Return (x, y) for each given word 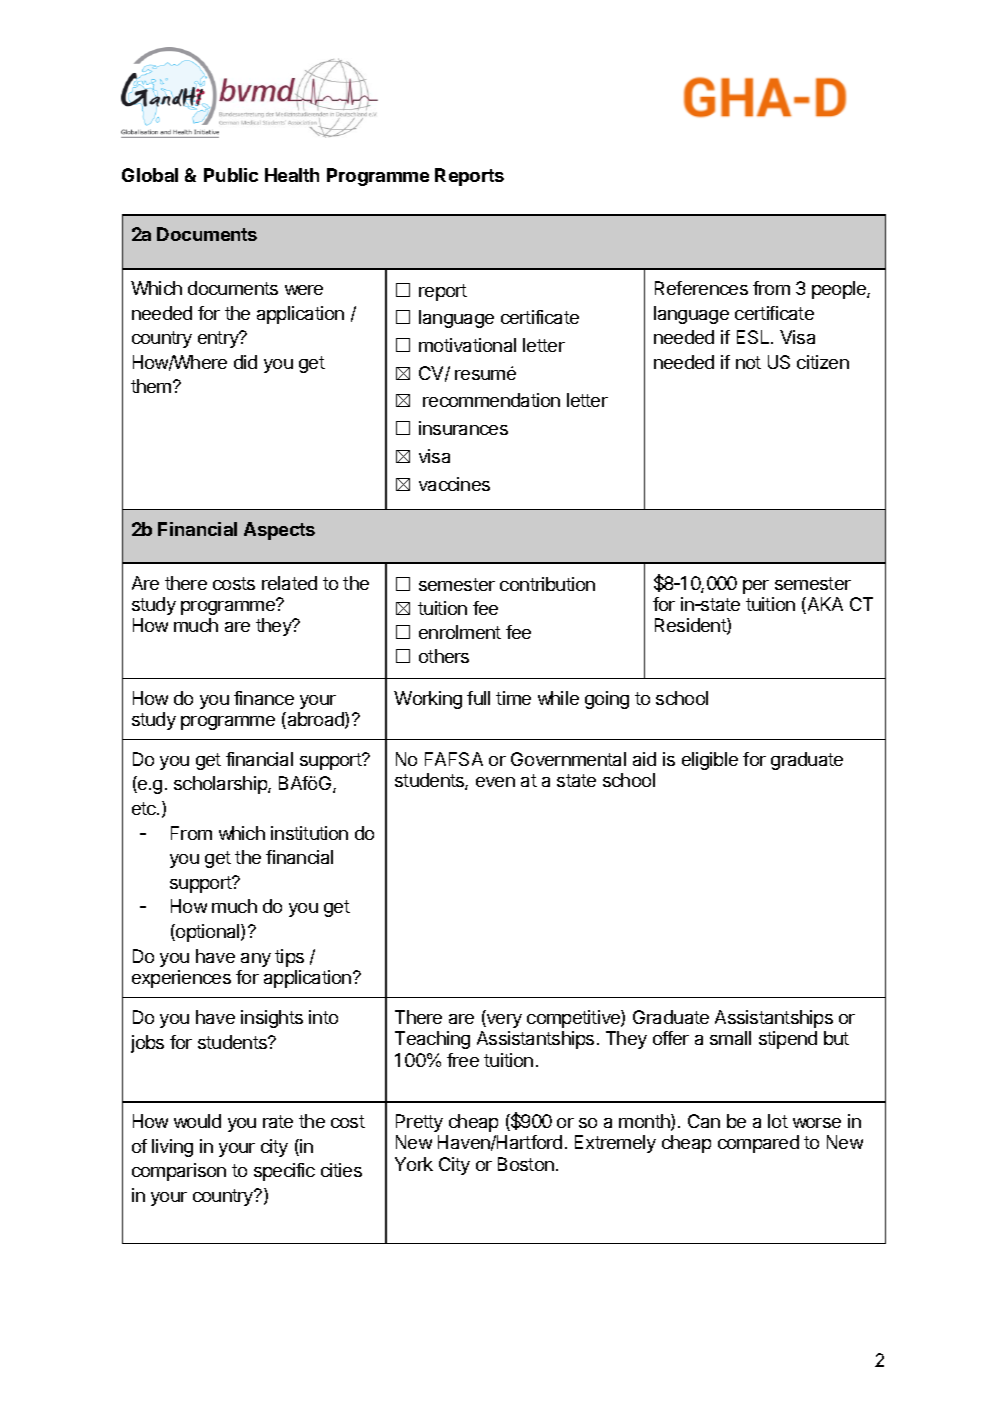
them (152, 386)
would (197, 1121)
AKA (824, 605)
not (748, 362)
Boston (526, 1164)
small (730, 1038)
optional (208, 933)
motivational (467, 345)
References (701, 288)
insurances (463, 428)
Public (231, 175)
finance (264, 698)
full (478, 698)
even (495, 782)
